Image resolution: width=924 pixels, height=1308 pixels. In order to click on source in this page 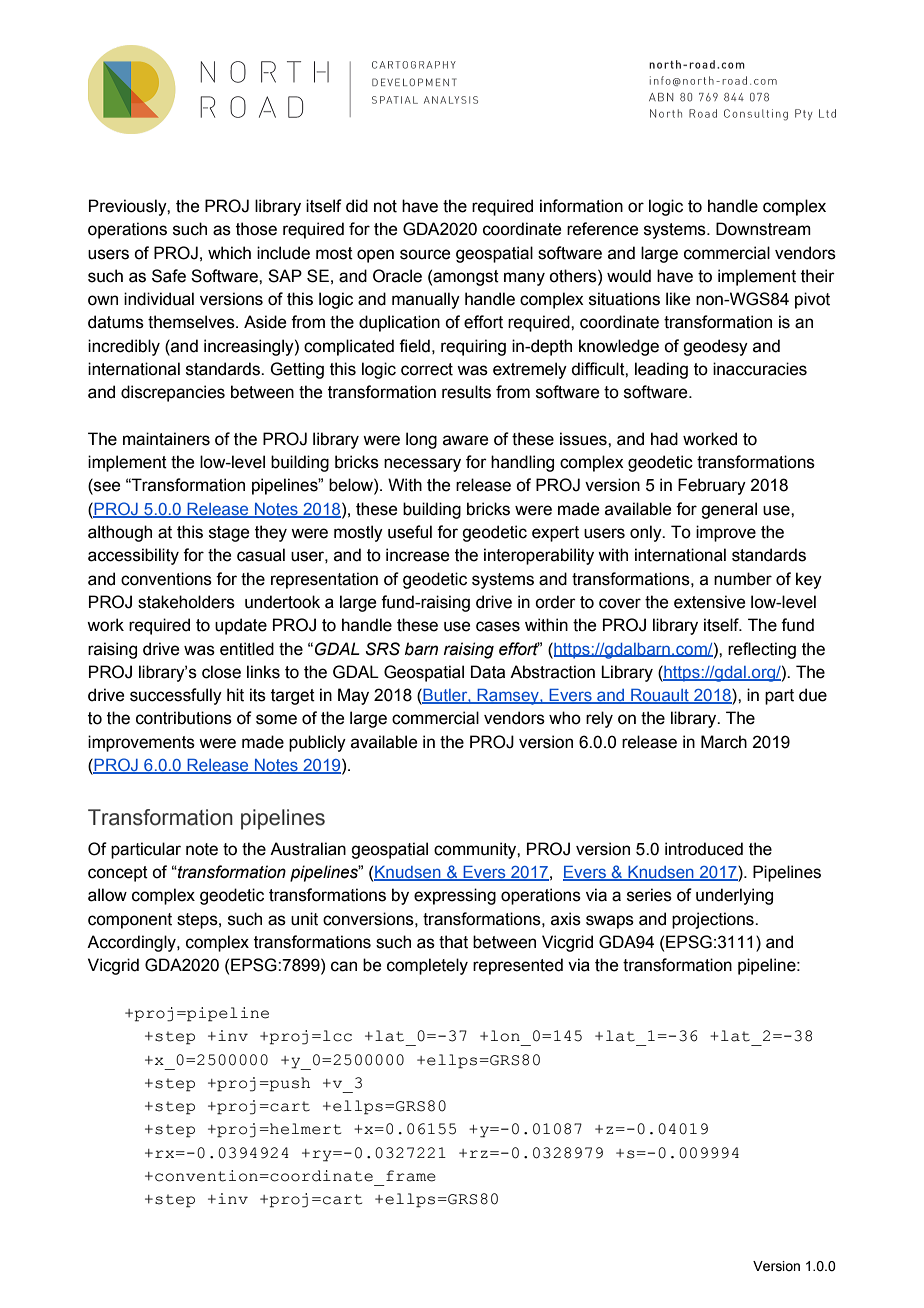, I will do `click(425, 254)`.
